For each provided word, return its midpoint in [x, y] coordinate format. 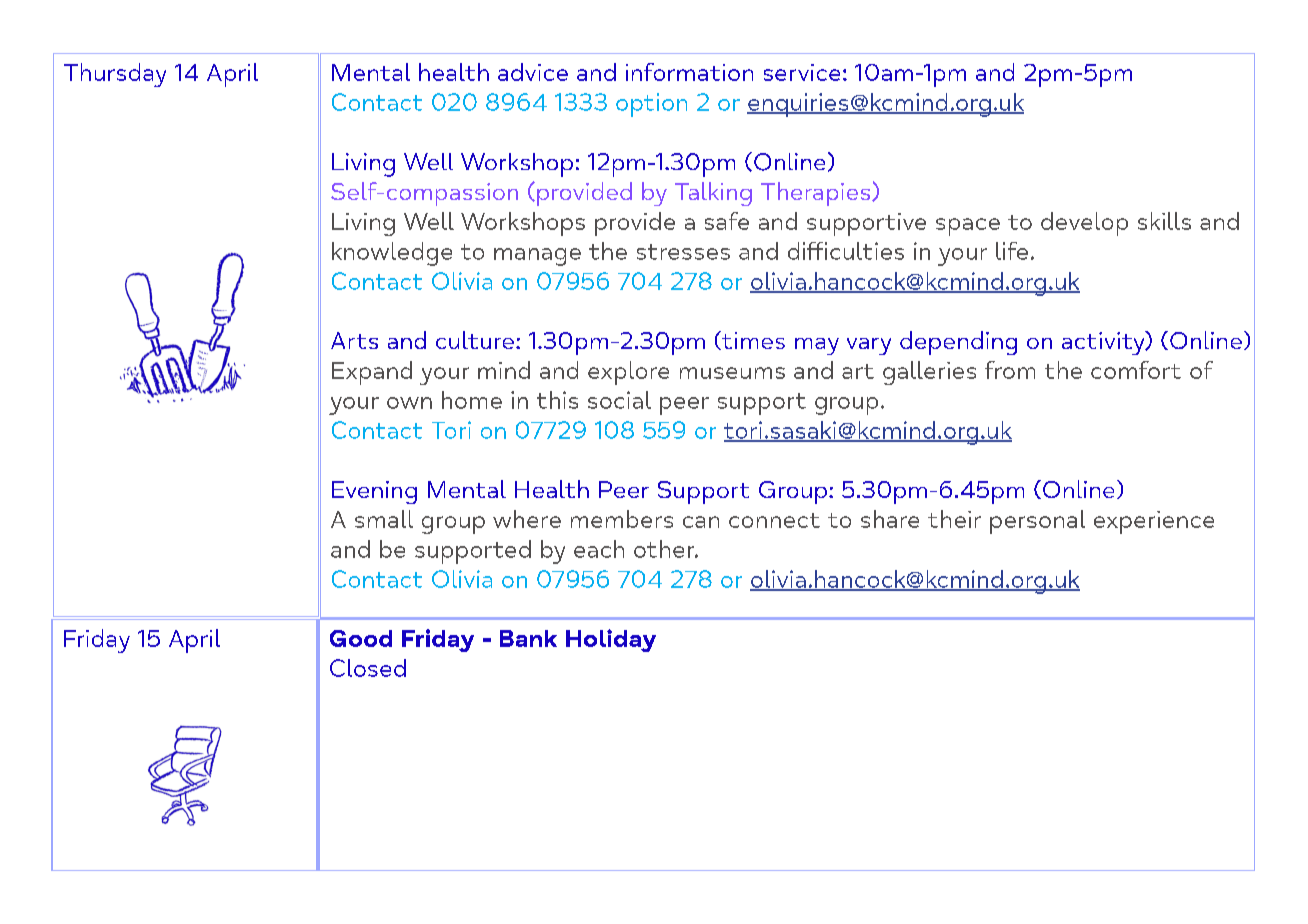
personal [1037, 522]
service [802, 72]
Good [361, 638]
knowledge [392, 254]
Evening [374, 492]
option [651, 105]
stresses [683, 252]
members [622, 519]
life [1012, 251]
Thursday [115, 75]
